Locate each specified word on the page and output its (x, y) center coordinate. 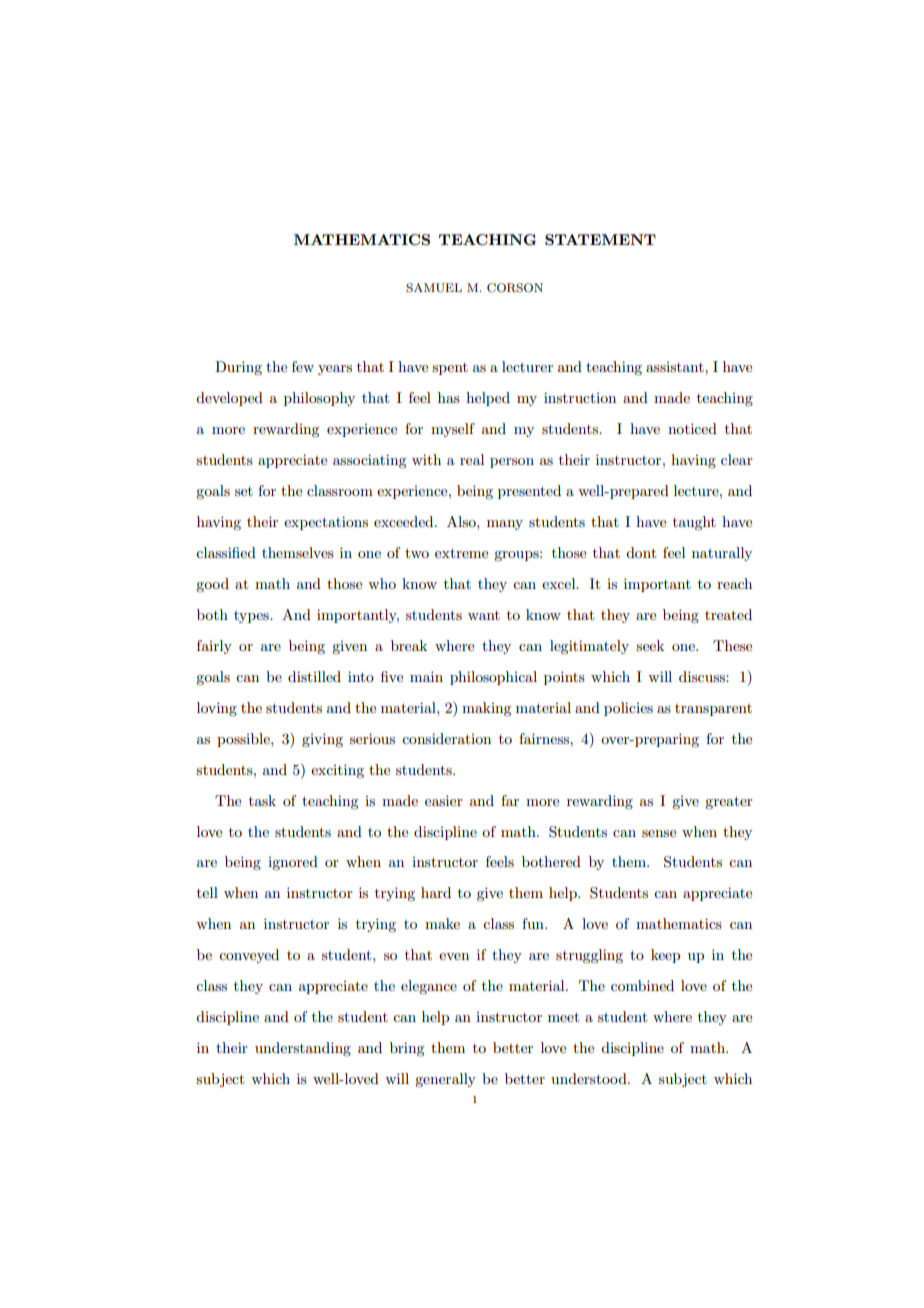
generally (445, 1080)
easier (444, 800)
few (303, 366)
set (244, 491)
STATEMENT (600, 239)
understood (590, 1078)
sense (659, 833)
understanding (303, 1049)
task (262, 800)
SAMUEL (434, 288)
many (505, 525)
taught (694, 523)
